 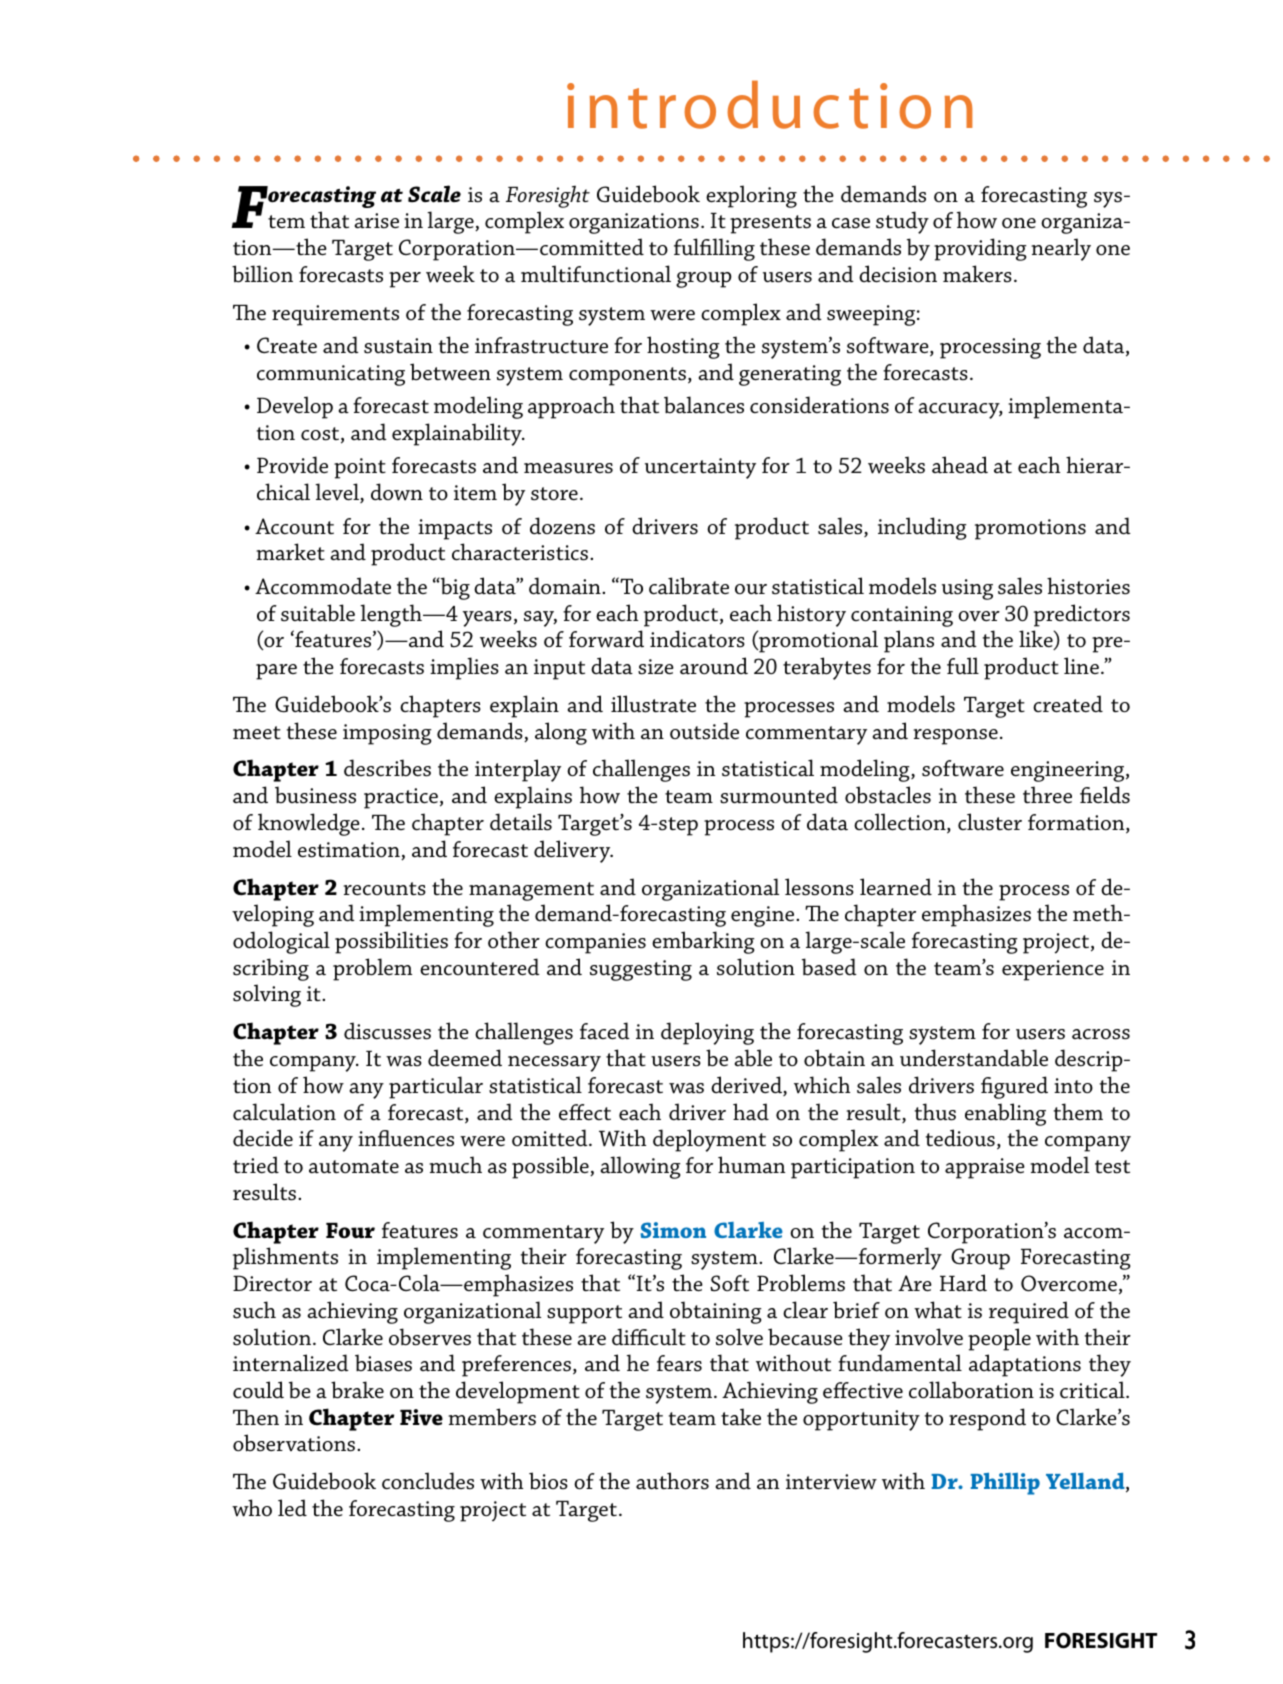 What do you see at coordinates (376, 221) in the screenshot?
I see `arise` at bounding box center [376, 221].
